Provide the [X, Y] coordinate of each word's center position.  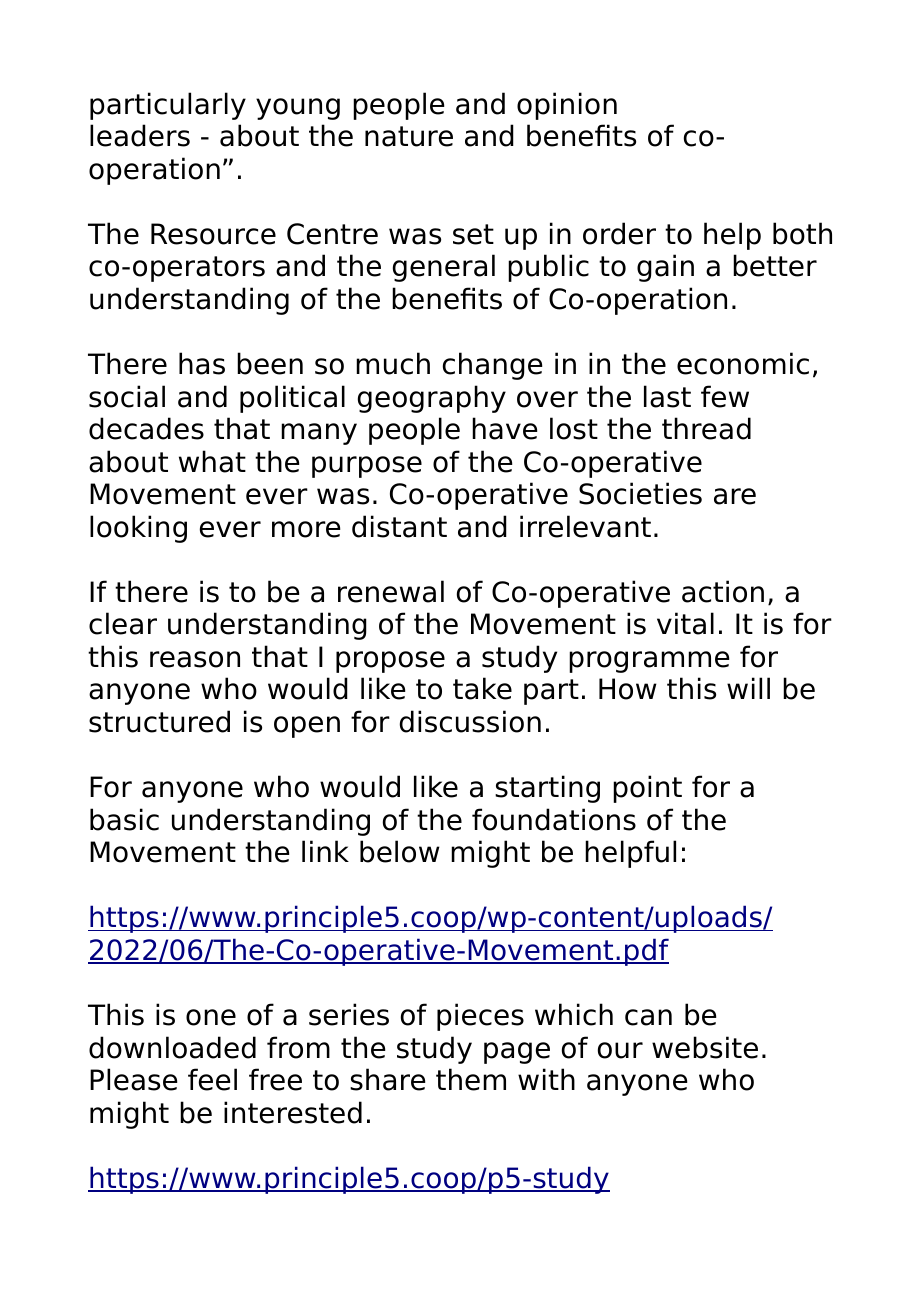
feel [212, 1079]
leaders [140, 135]
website [705, 1047]
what [212, 461]
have [505, 428]
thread [706, 428]
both [802, 233]
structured [159, 721]
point [647, 789]
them [471, 1079]
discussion [470, 721]
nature [409, 136]
